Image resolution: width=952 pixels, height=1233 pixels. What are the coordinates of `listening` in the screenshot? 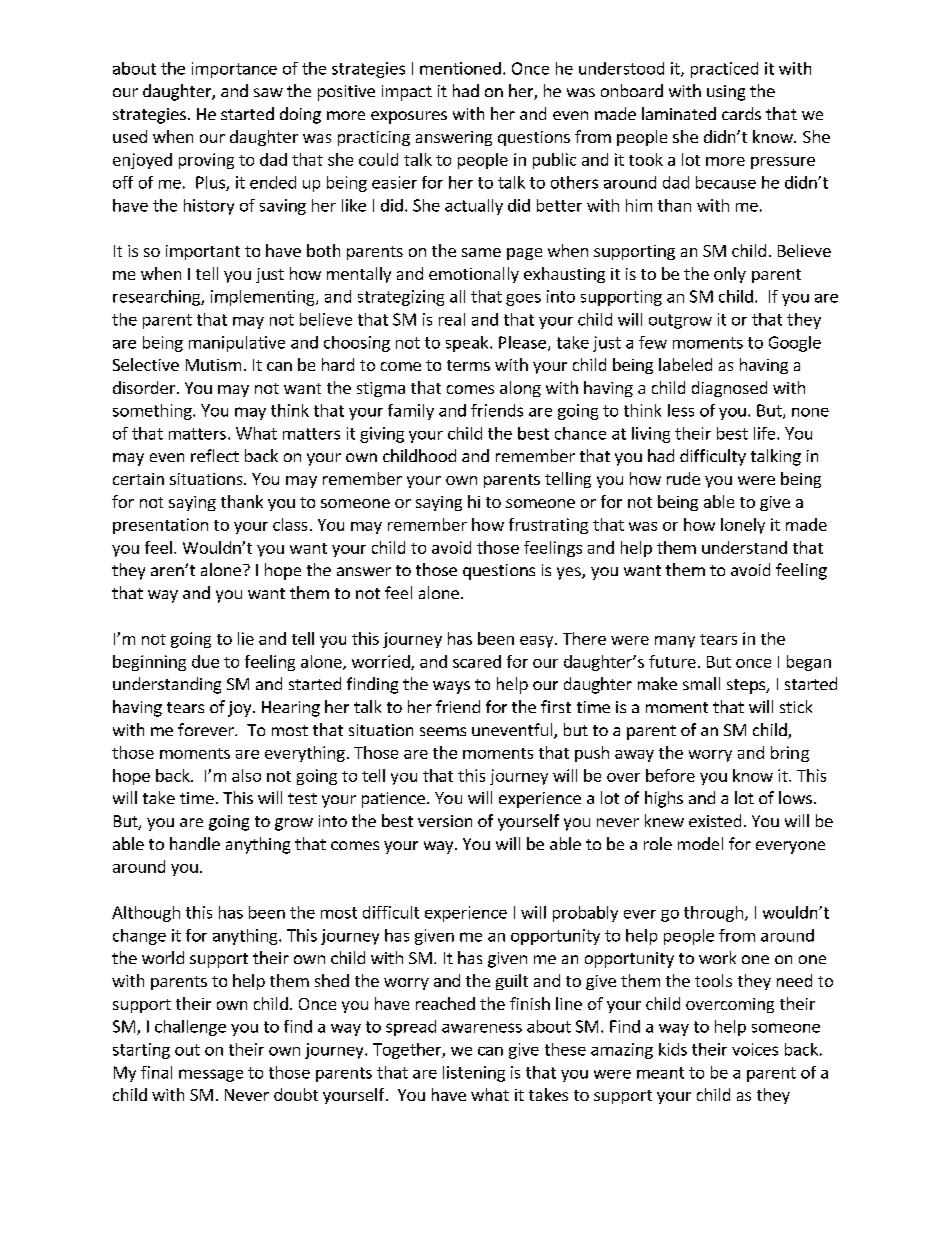 It's located at (474, 1074).
